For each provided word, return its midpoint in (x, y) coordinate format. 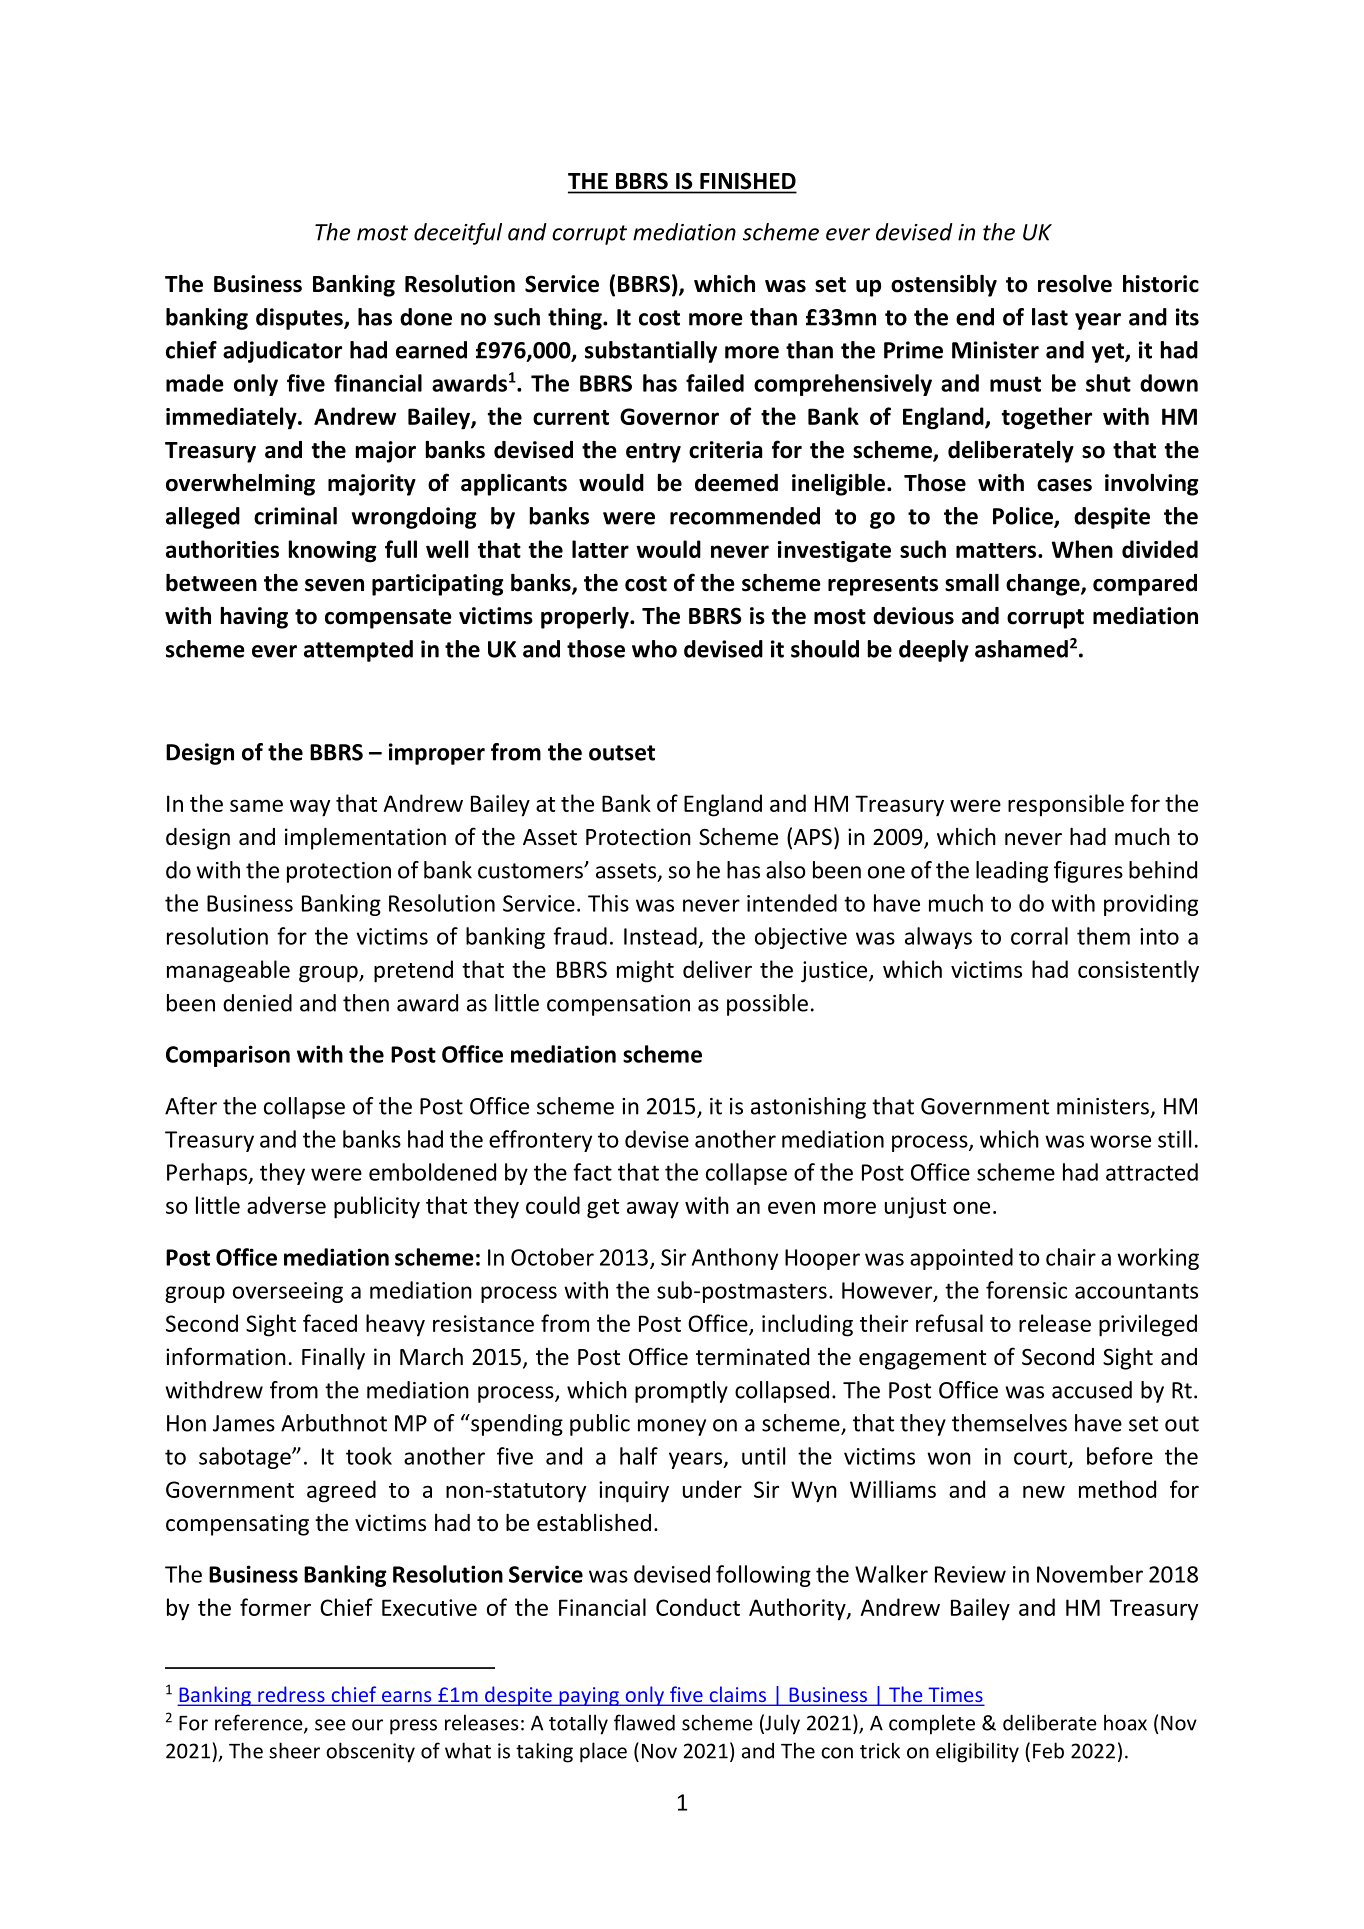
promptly (681, 1392)
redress (291, 1695)
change (1044, 585)
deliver (717, 969)
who (654, 649)
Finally (333, 1359)
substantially (651, 352)
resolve (1075, 284)
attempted (358, 651)
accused (1092, 1390)
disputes (300, 319)
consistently (1138, 971)
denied (257, 1003)
